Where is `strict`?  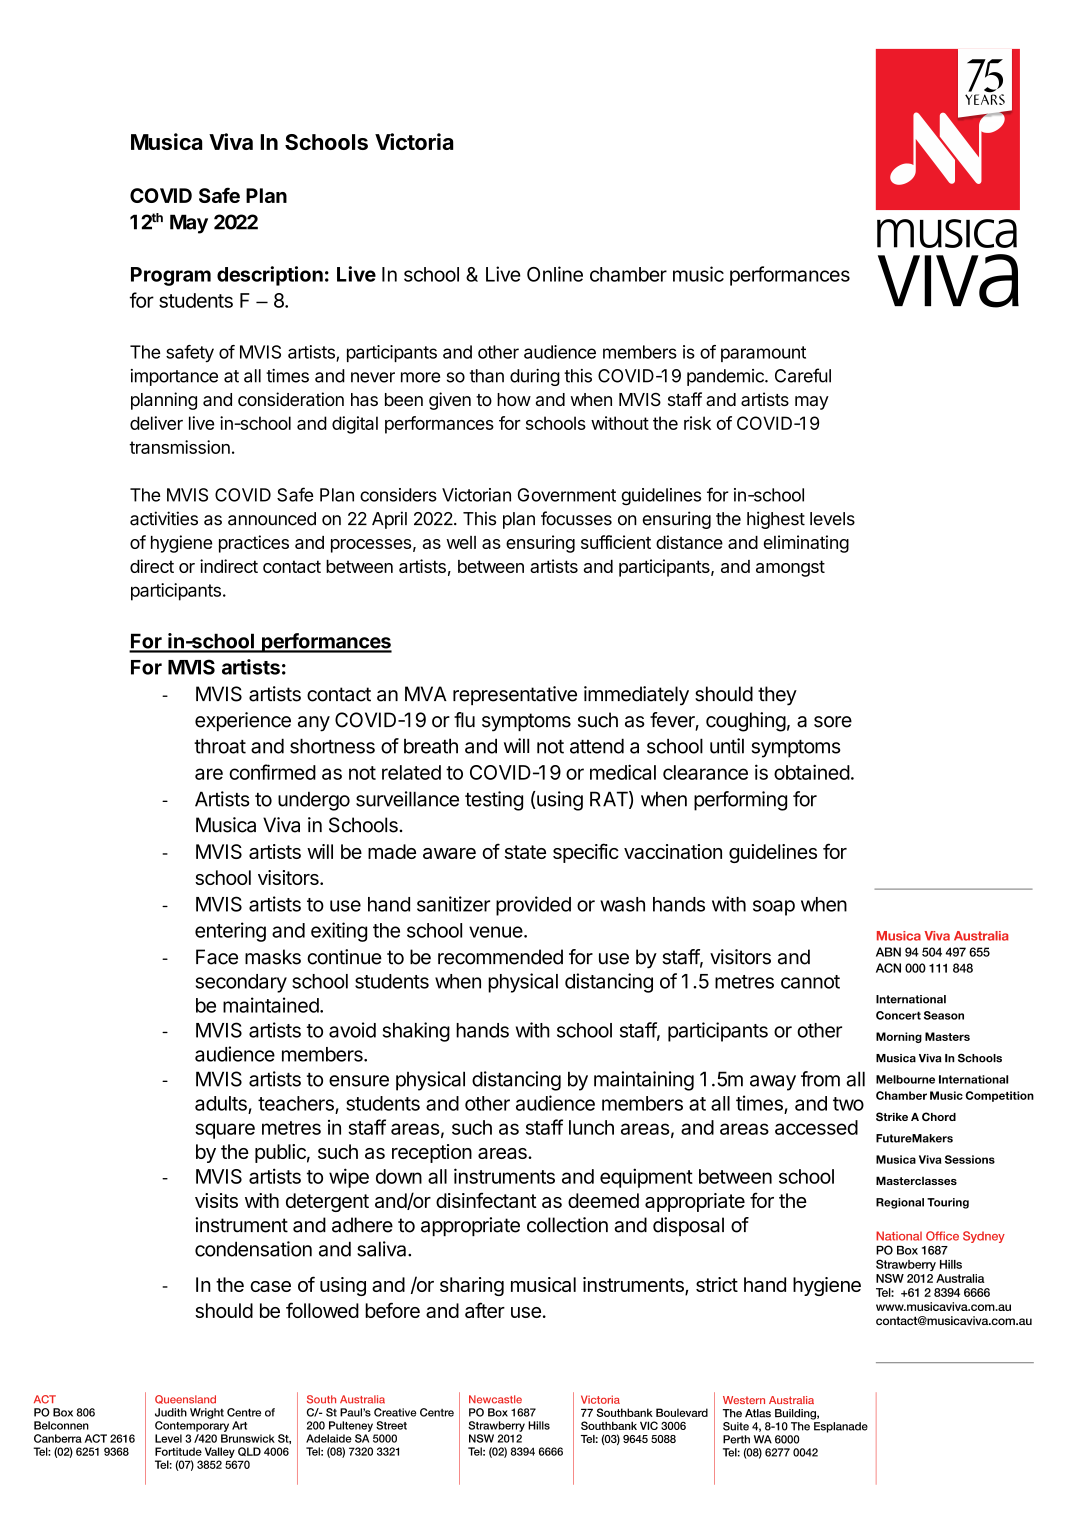 strict is located at coordinates (717, 1284).
